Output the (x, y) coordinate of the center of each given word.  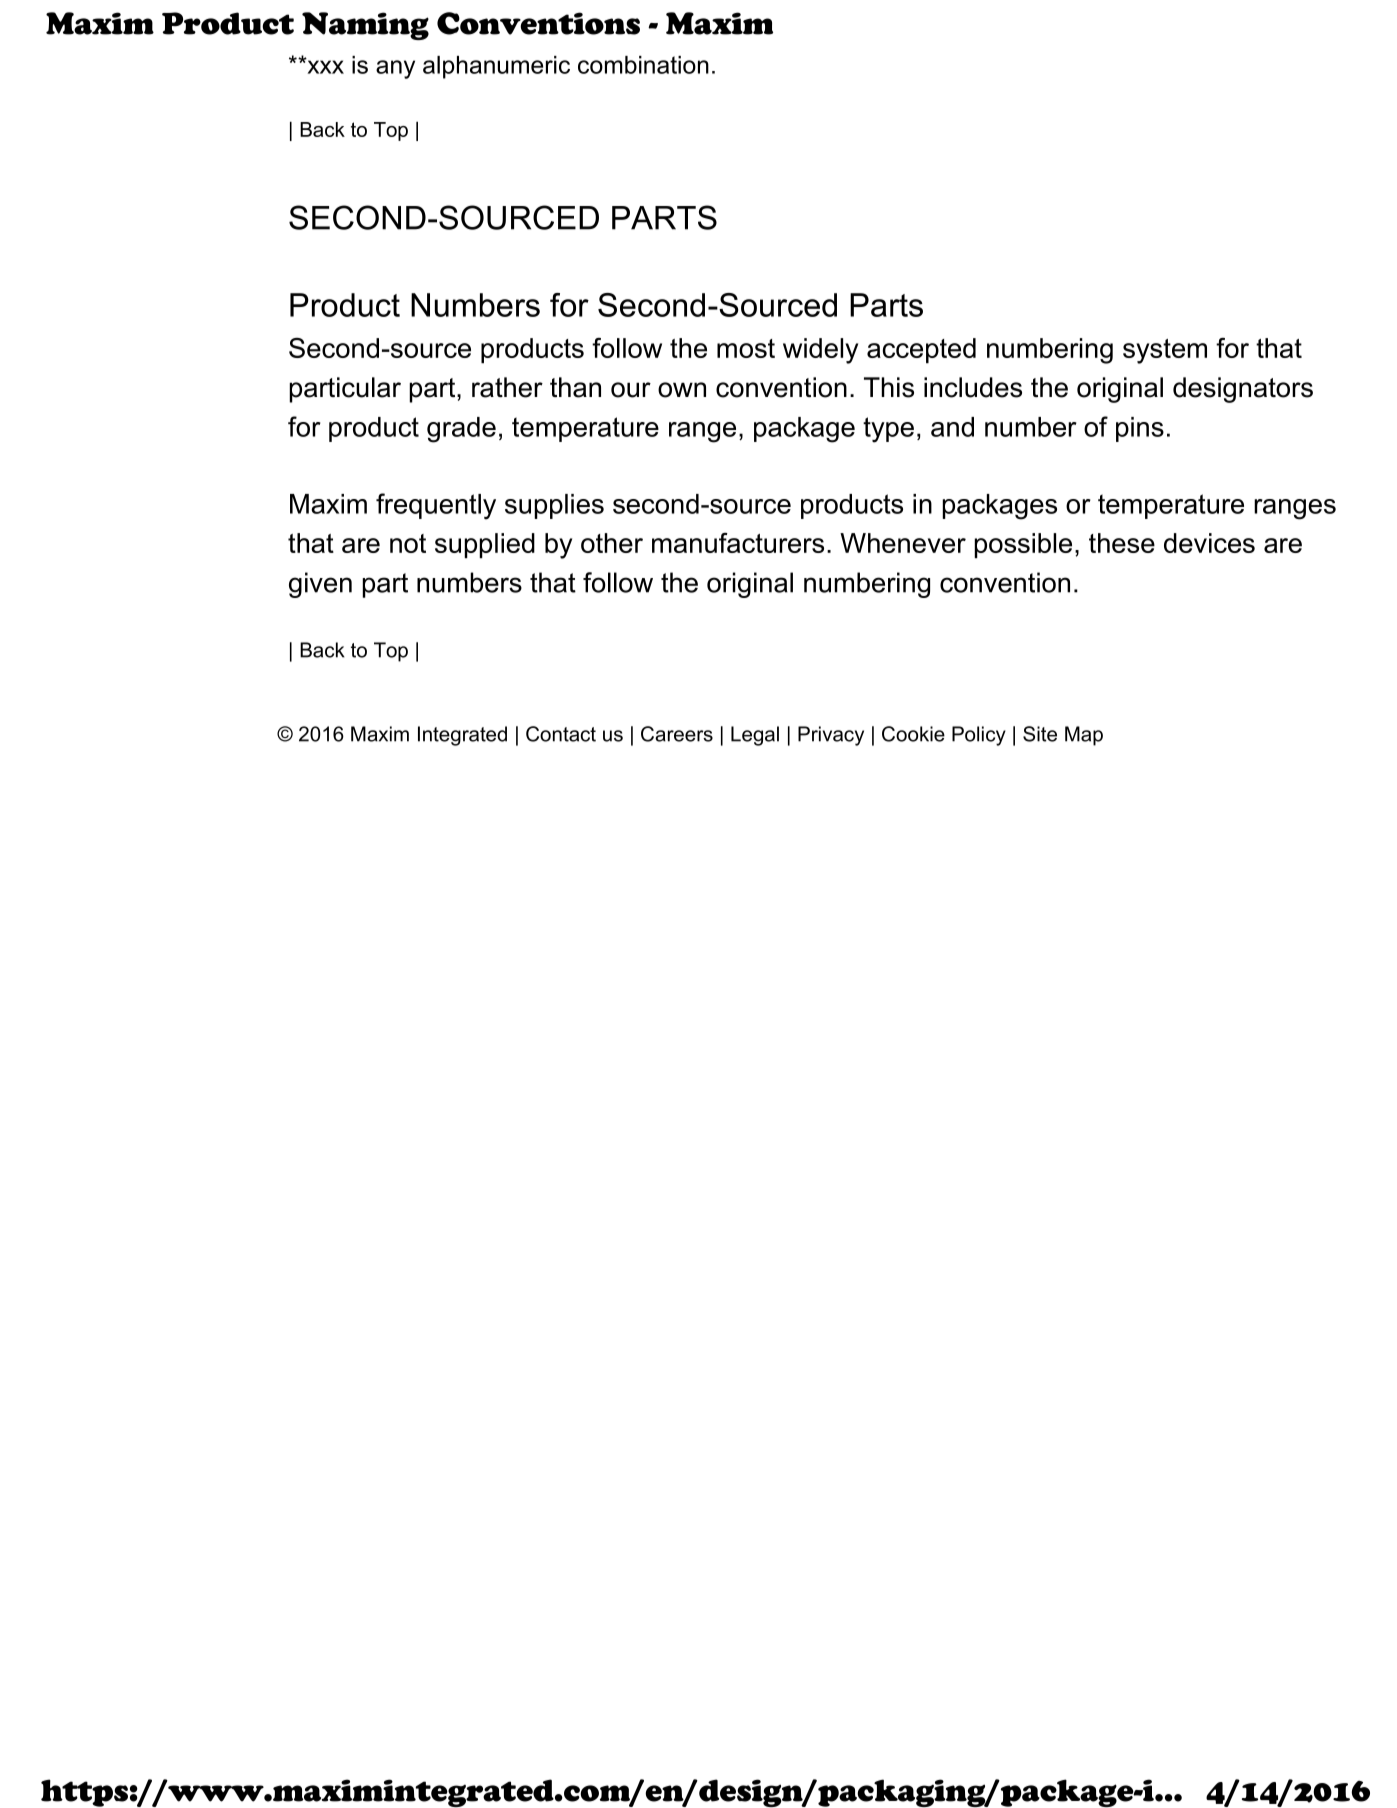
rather (507, 387)
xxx (324, 66)
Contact (561, 734)
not (408, 543)
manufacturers (738, 543)
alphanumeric (496, 67)
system (1165, 351)
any (395, 69)
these (1122, 543)
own (682, 390)
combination (643, 65)
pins (1140, 429)
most (746, 348)
